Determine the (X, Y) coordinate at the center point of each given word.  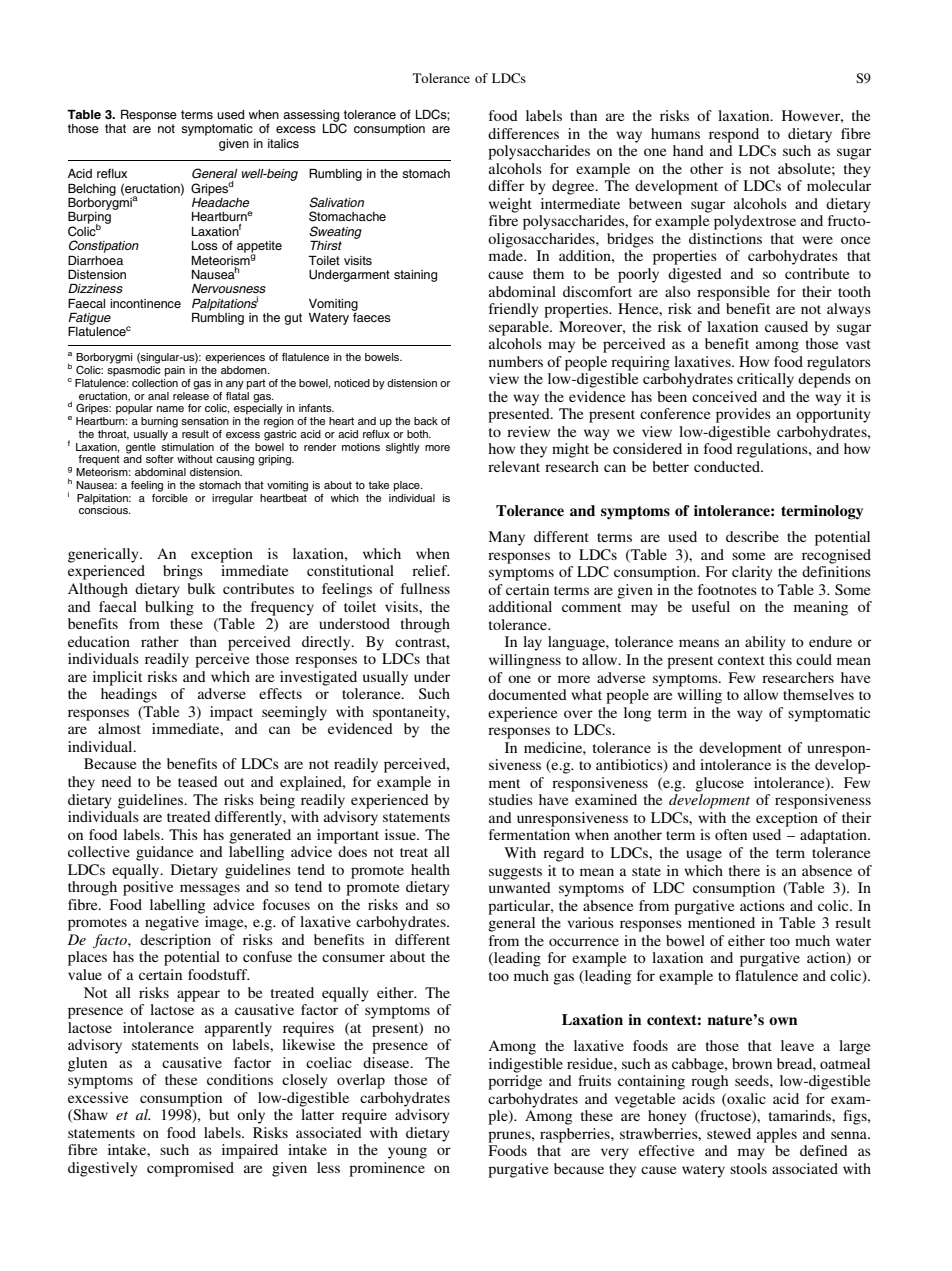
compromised (190, 1169)
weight (510, 205)
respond (734, 135)
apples (777, 1135)
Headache (220, 201)
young (407, 1153)
